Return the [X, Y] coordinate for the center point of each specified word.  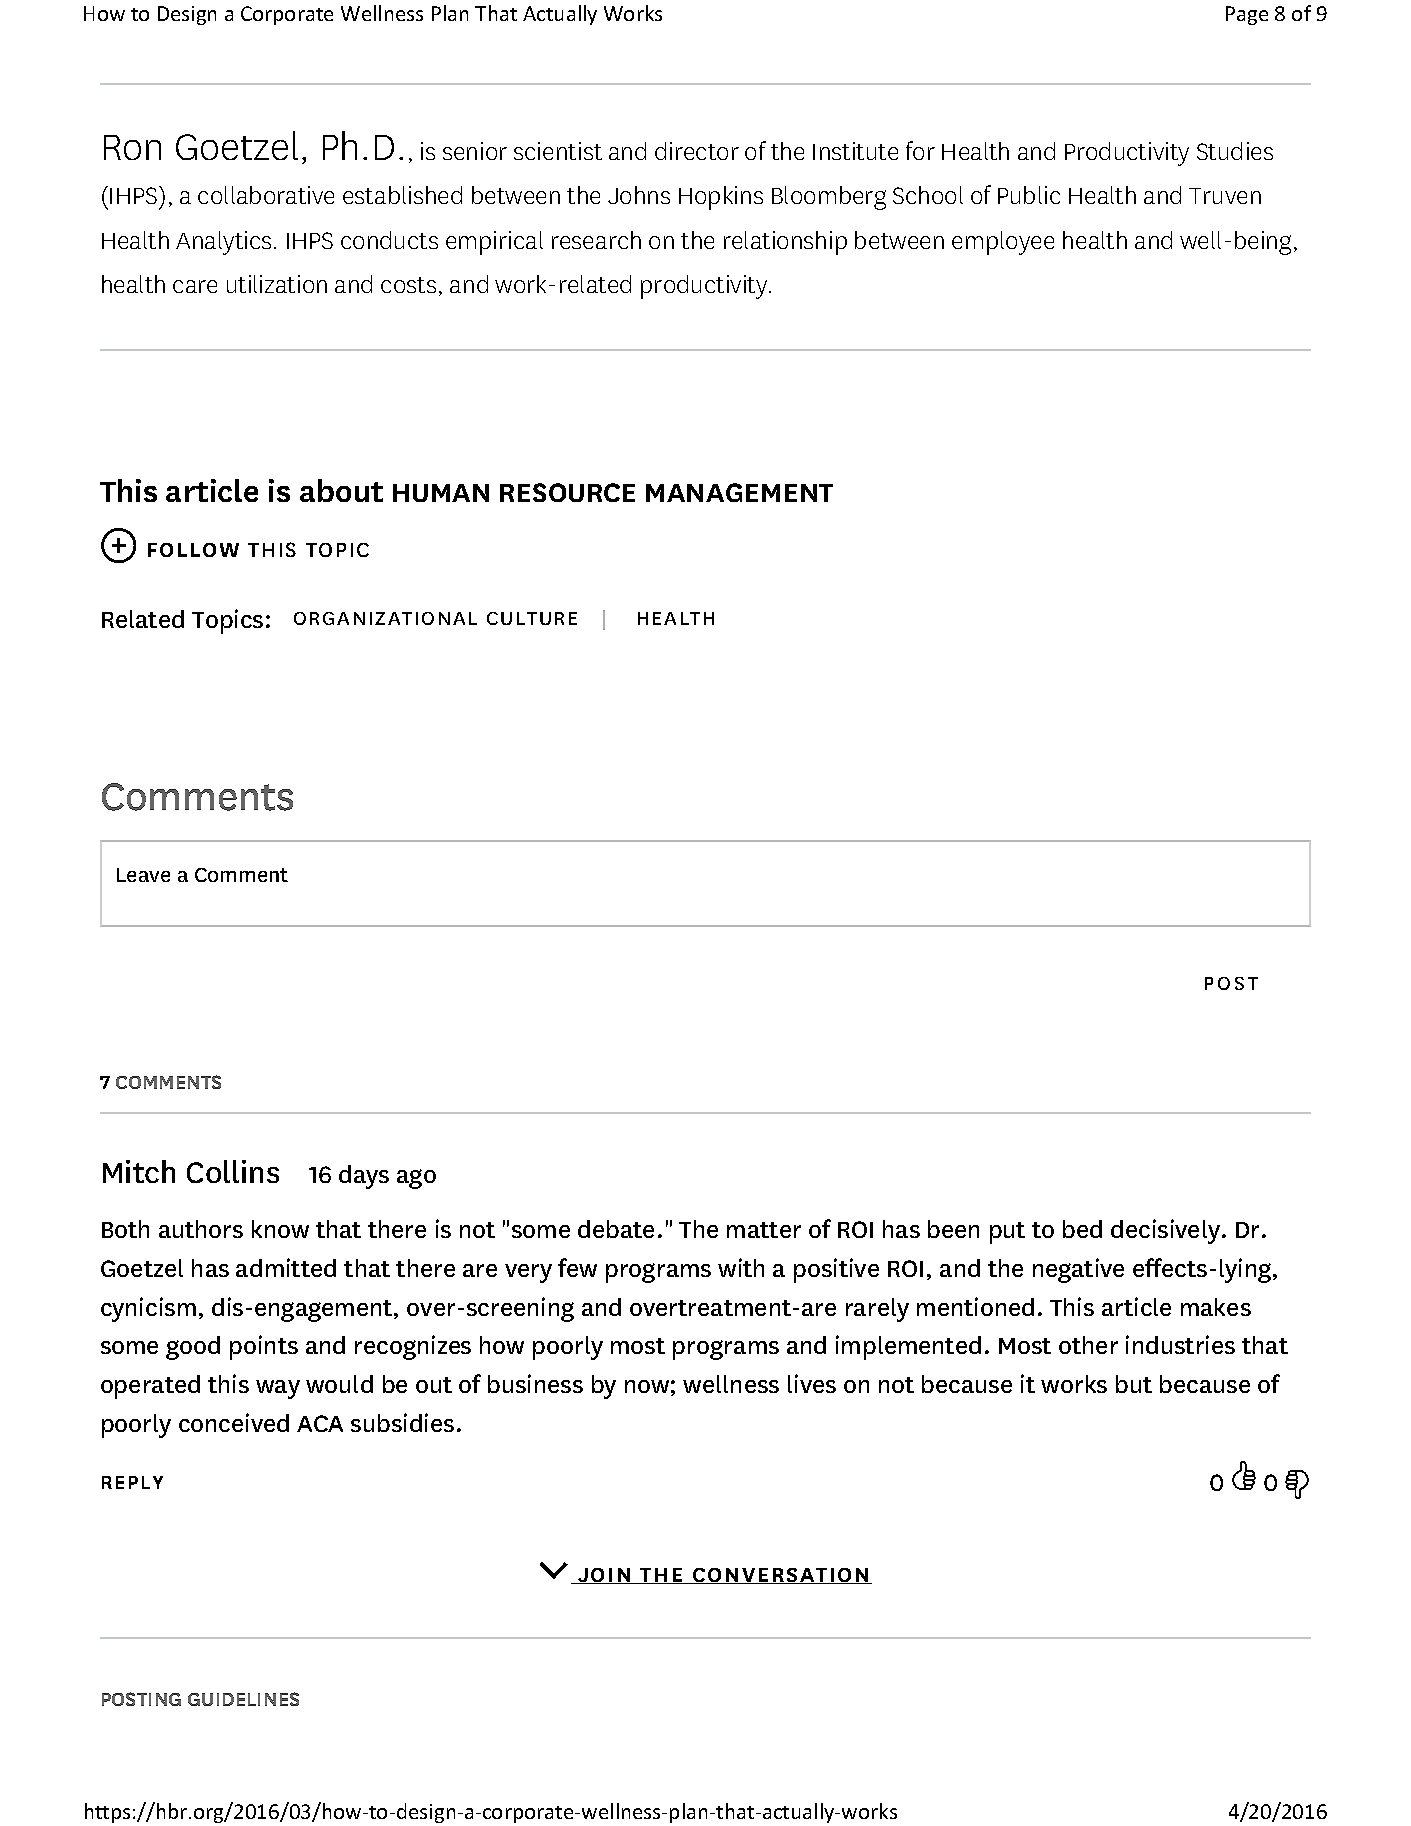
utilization [277, 284]
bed [1082, 1229]
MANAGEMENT [739, 492]
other [1088, 1345]
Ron [132, 147]
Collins [233, 1171]
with [741, 1267]
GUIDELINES [243, 1699]
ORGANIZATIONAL [385, 618]
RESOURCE [567, 492]
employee [1003, 243]
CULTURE [532, 618]
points [264, 1347]
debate [616, 1229]
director [697, 151]
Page [1247, 15]
